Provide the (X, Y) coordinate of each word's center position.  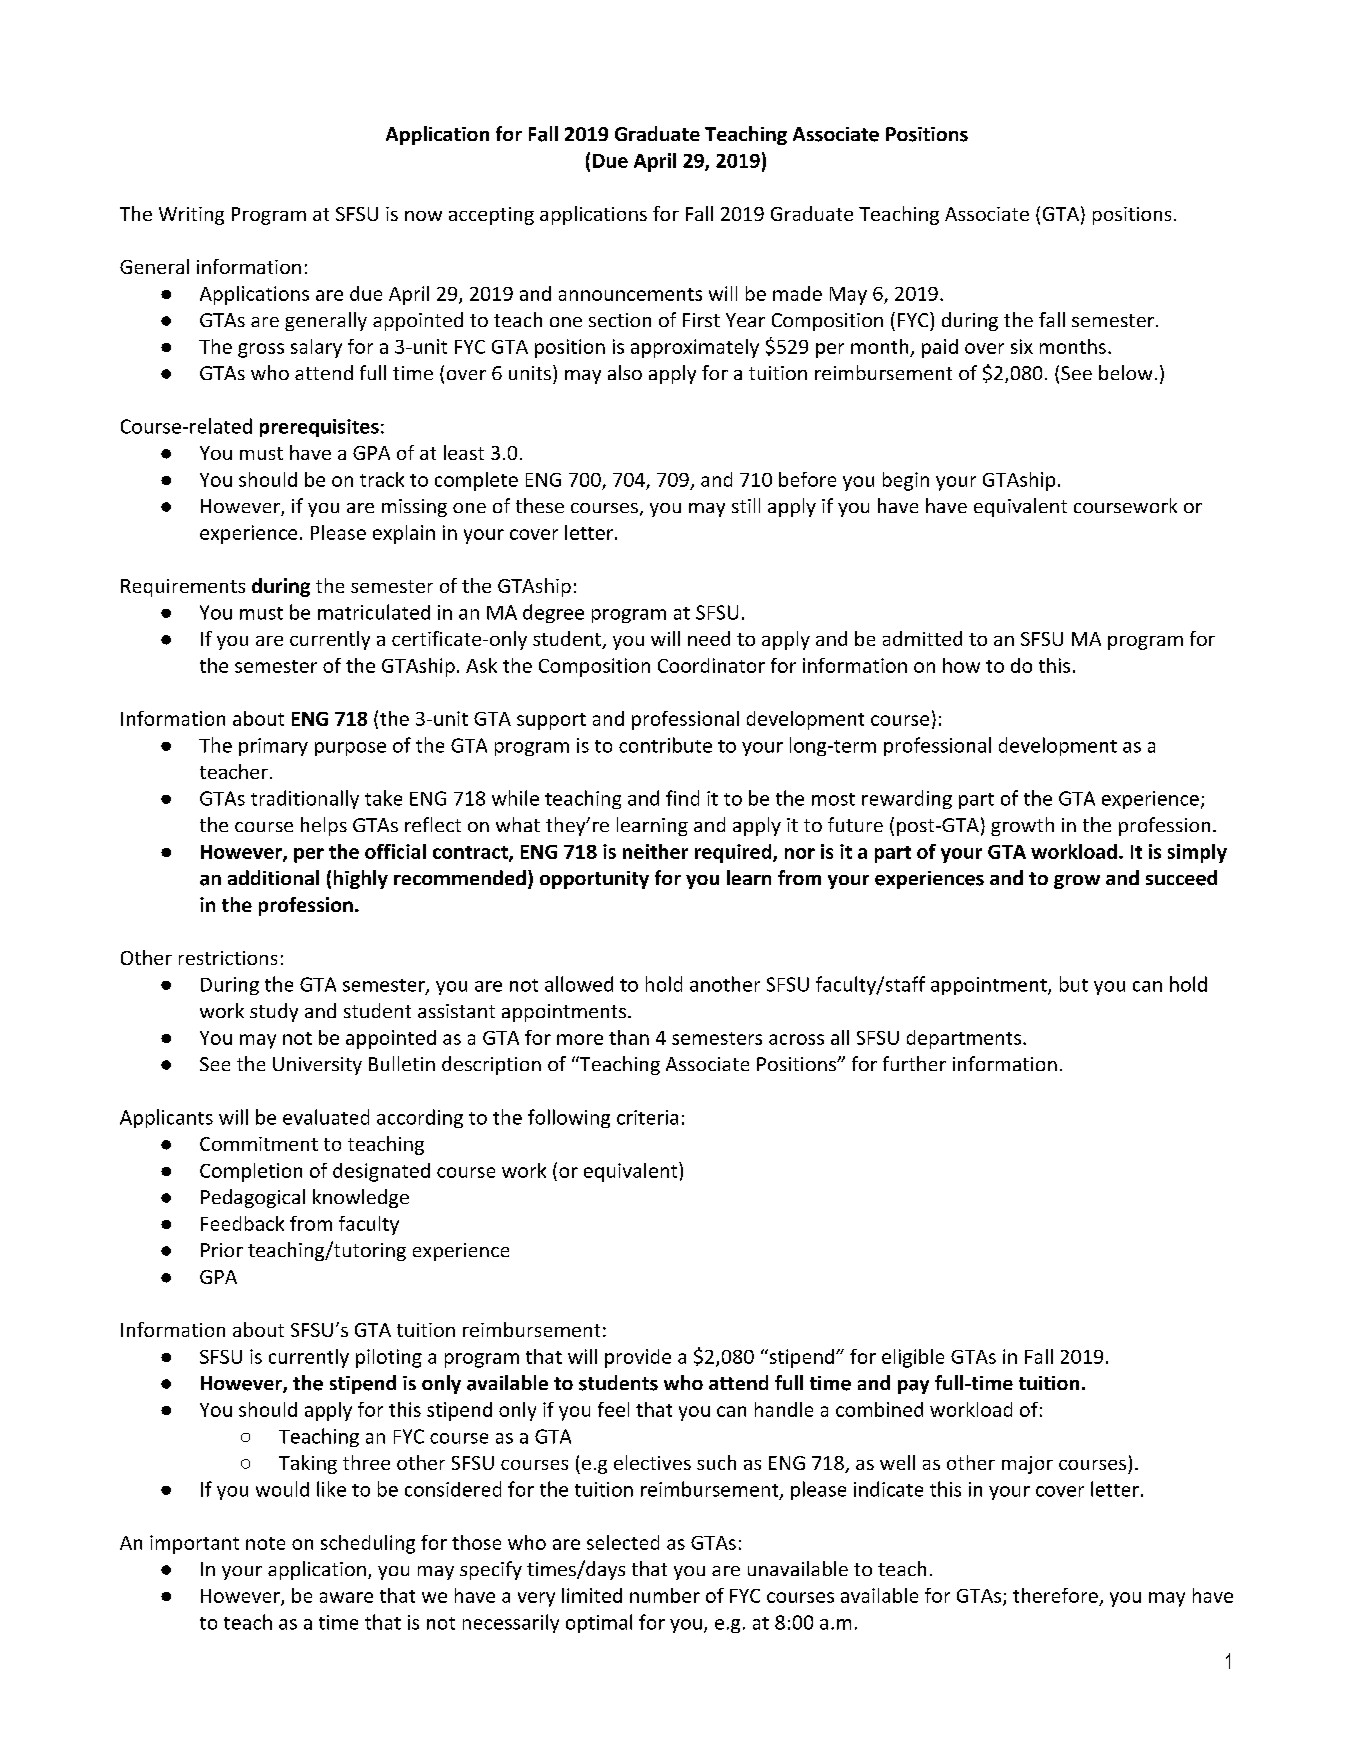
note (265, 1543)
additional (273, 877)
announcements (630, 294)
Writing (191, 216)
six (1022, 346)
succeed (1181, 878)
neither (655, 851)
